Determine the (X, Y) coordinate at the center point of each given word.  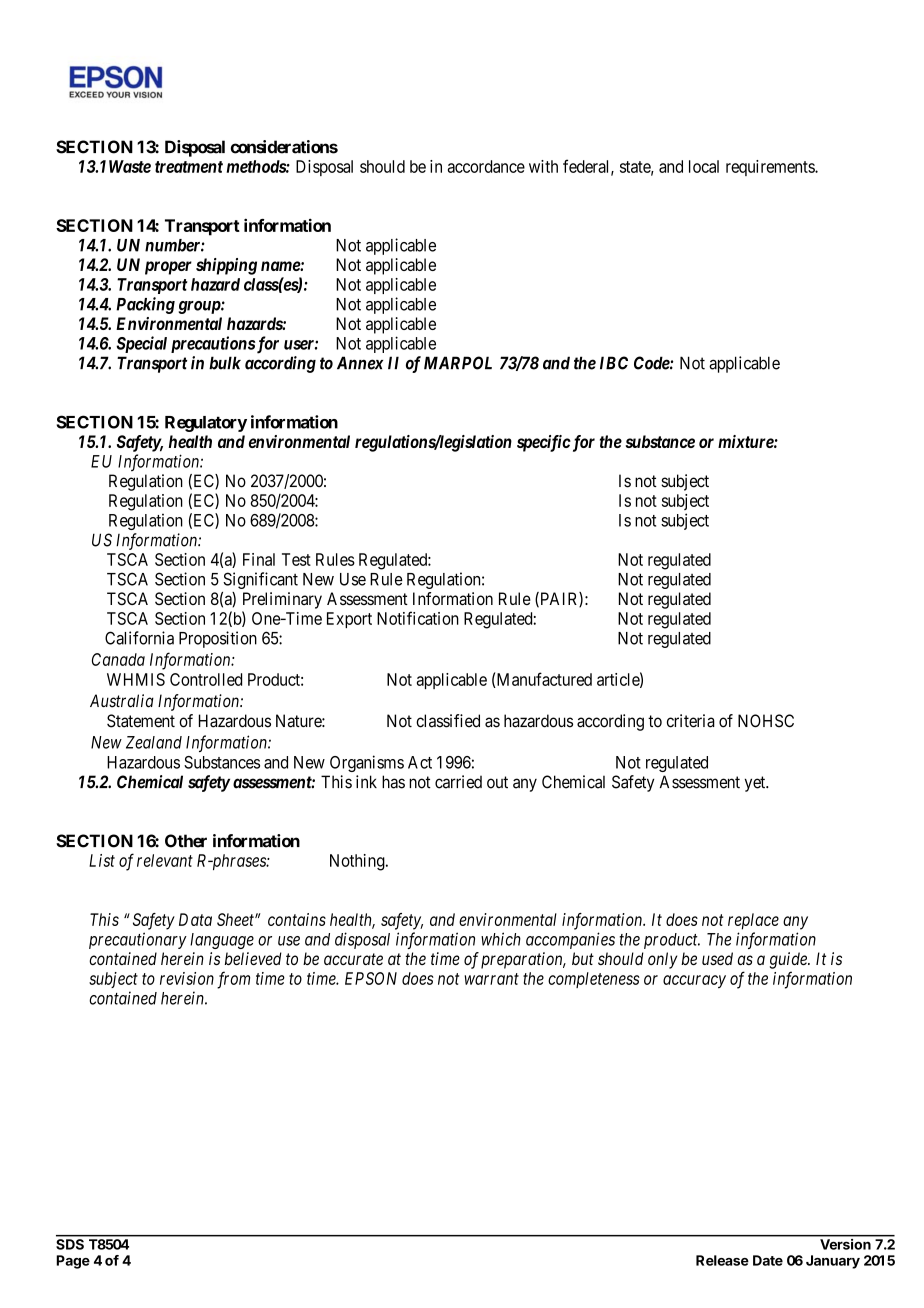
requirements (771, 168)
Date (768, 1260)
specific (544, 443)
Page (73, 1262)
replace (753, 921)
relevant (165, 860)
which (501, 939)
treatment (189, 167)
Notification (418, 618)
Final (259, 559)
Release (722, 1260)
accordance (486, 166)
